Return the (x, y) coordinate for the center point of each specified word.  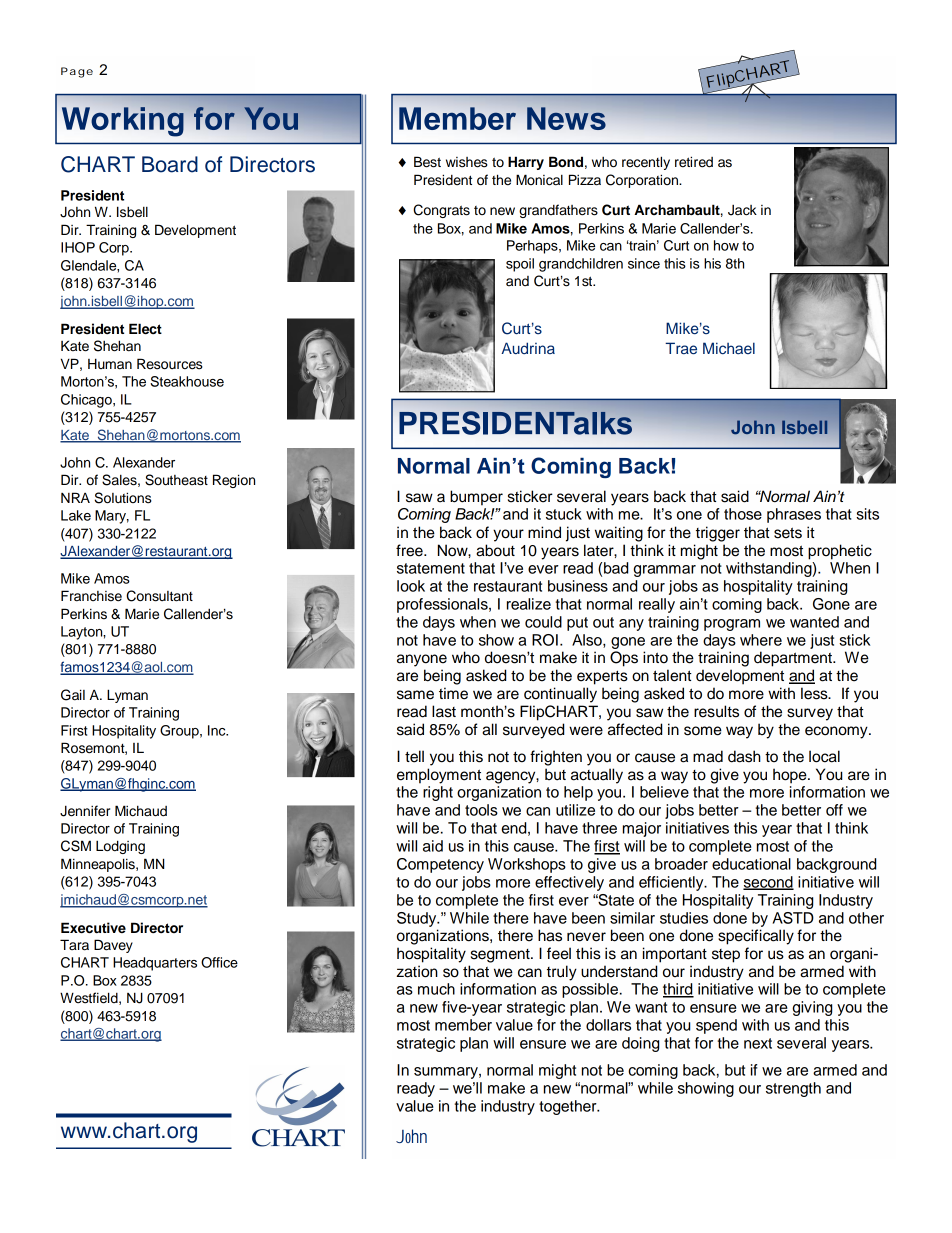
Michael (729, 348)
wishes (467, 162)
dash (744, 756)
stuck (564, 514)
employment (439, 776)
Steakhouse (187, 381)
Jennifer (85, 811)
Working (123, 122)
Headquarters (155, 964)
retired (694, 162)
